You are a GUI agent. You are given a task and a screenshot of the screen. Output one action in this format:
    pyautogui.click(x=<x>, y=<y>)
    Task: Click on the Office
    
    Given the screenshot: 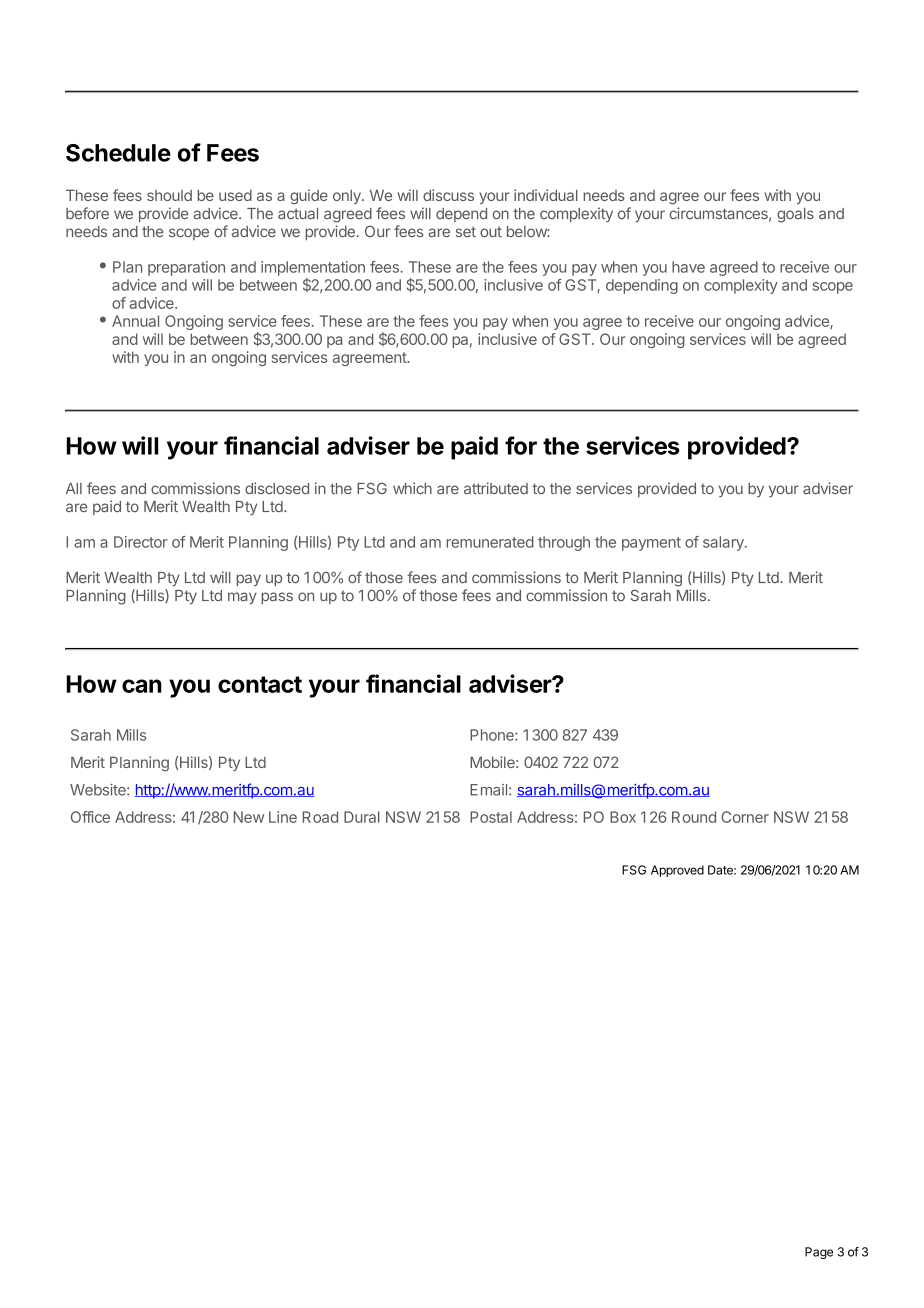 What is the action you would take?
    pyautogui.click(x=90, y=817)
